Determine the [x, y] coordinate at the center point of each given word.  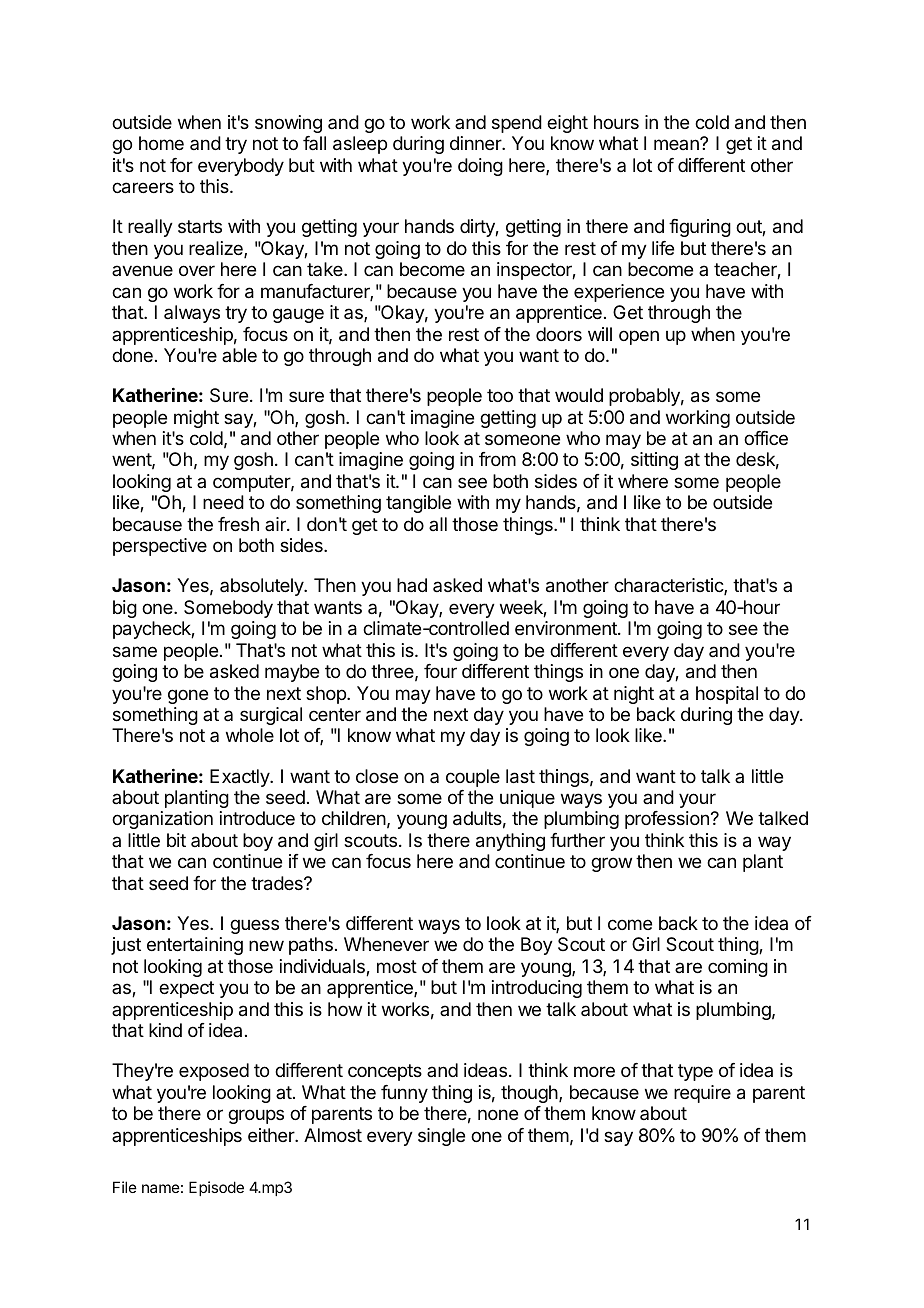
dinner [476, 143]
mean [677, 144]
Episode [216, 1188]
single [441, 1137]
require [702, 1094]
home [161, 143]
